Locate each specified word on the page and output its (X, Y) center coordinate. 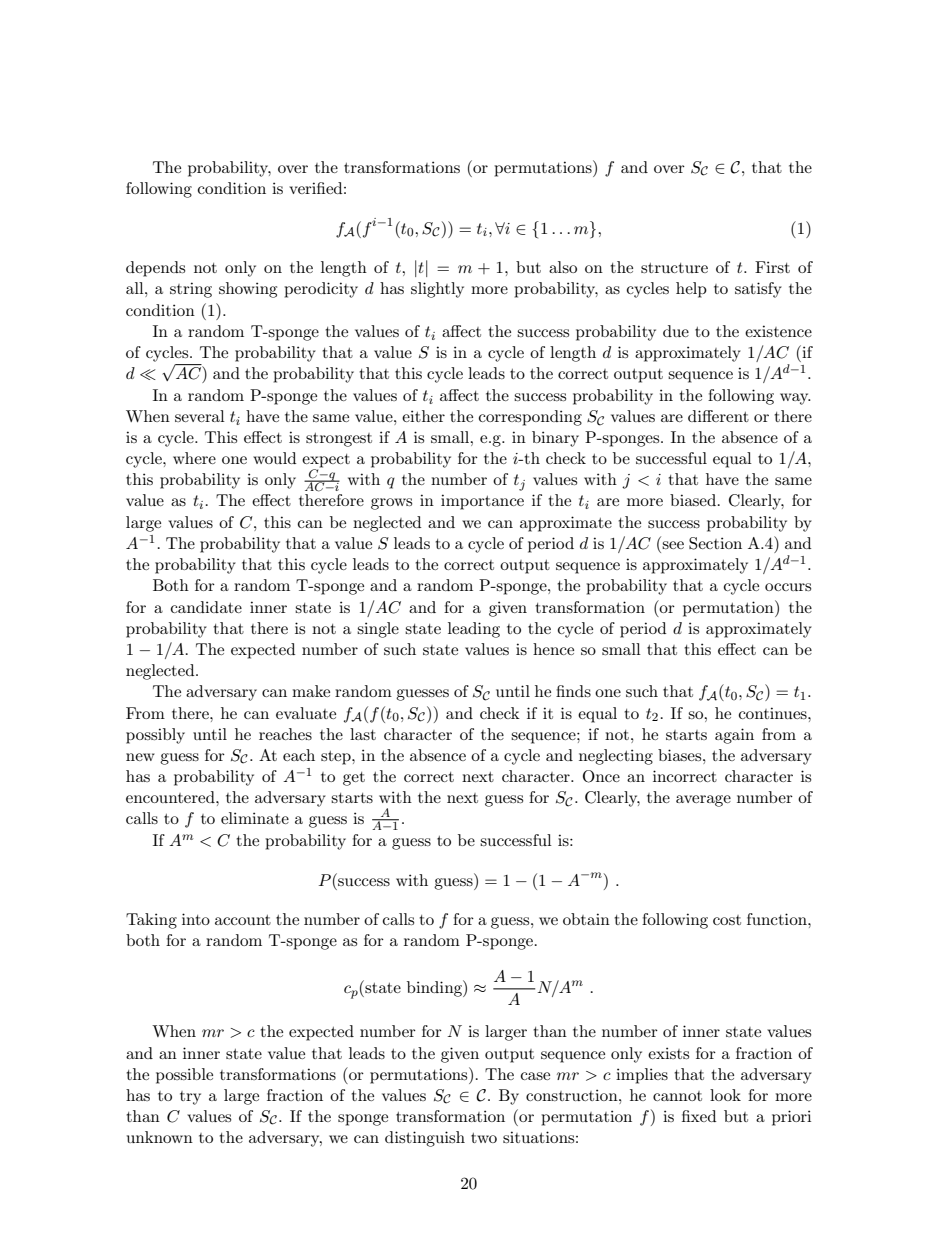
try (190, 1098)
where (194, 458)
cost (727, 920)
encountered (171, 797)
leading (474, 630)
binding (435, 988)
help (691, 290)
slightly (437, 290)
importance (482, 502)
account (243, 920)
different (718, 416)
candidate (206, 607)
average (703, 801)
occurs (788, 587)
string (191, 290)
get (354, 779)
